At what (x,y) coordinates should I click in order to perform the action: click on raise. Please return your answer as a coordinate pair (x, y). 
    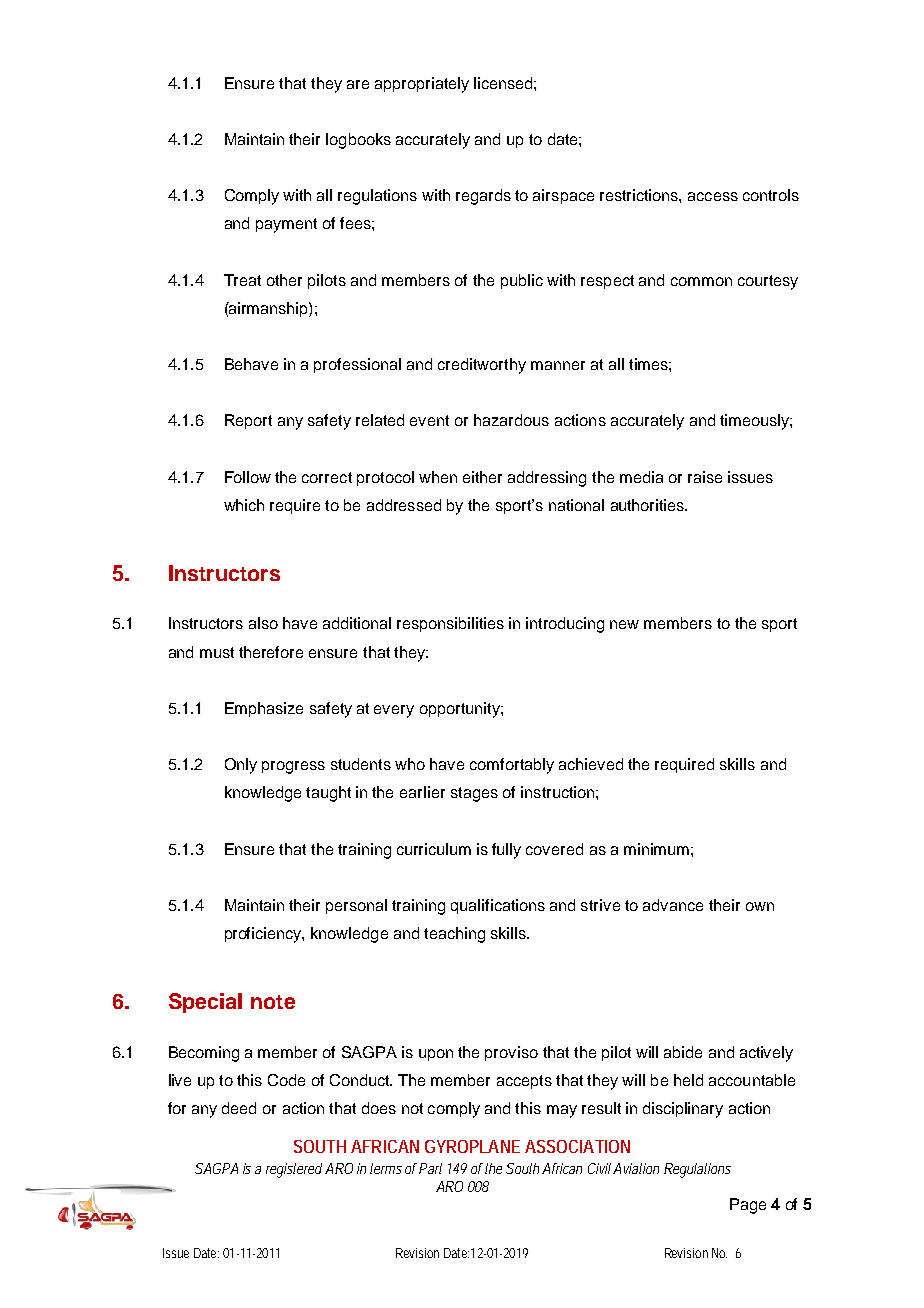
    Looking at the image, I should click on (705, 477).
